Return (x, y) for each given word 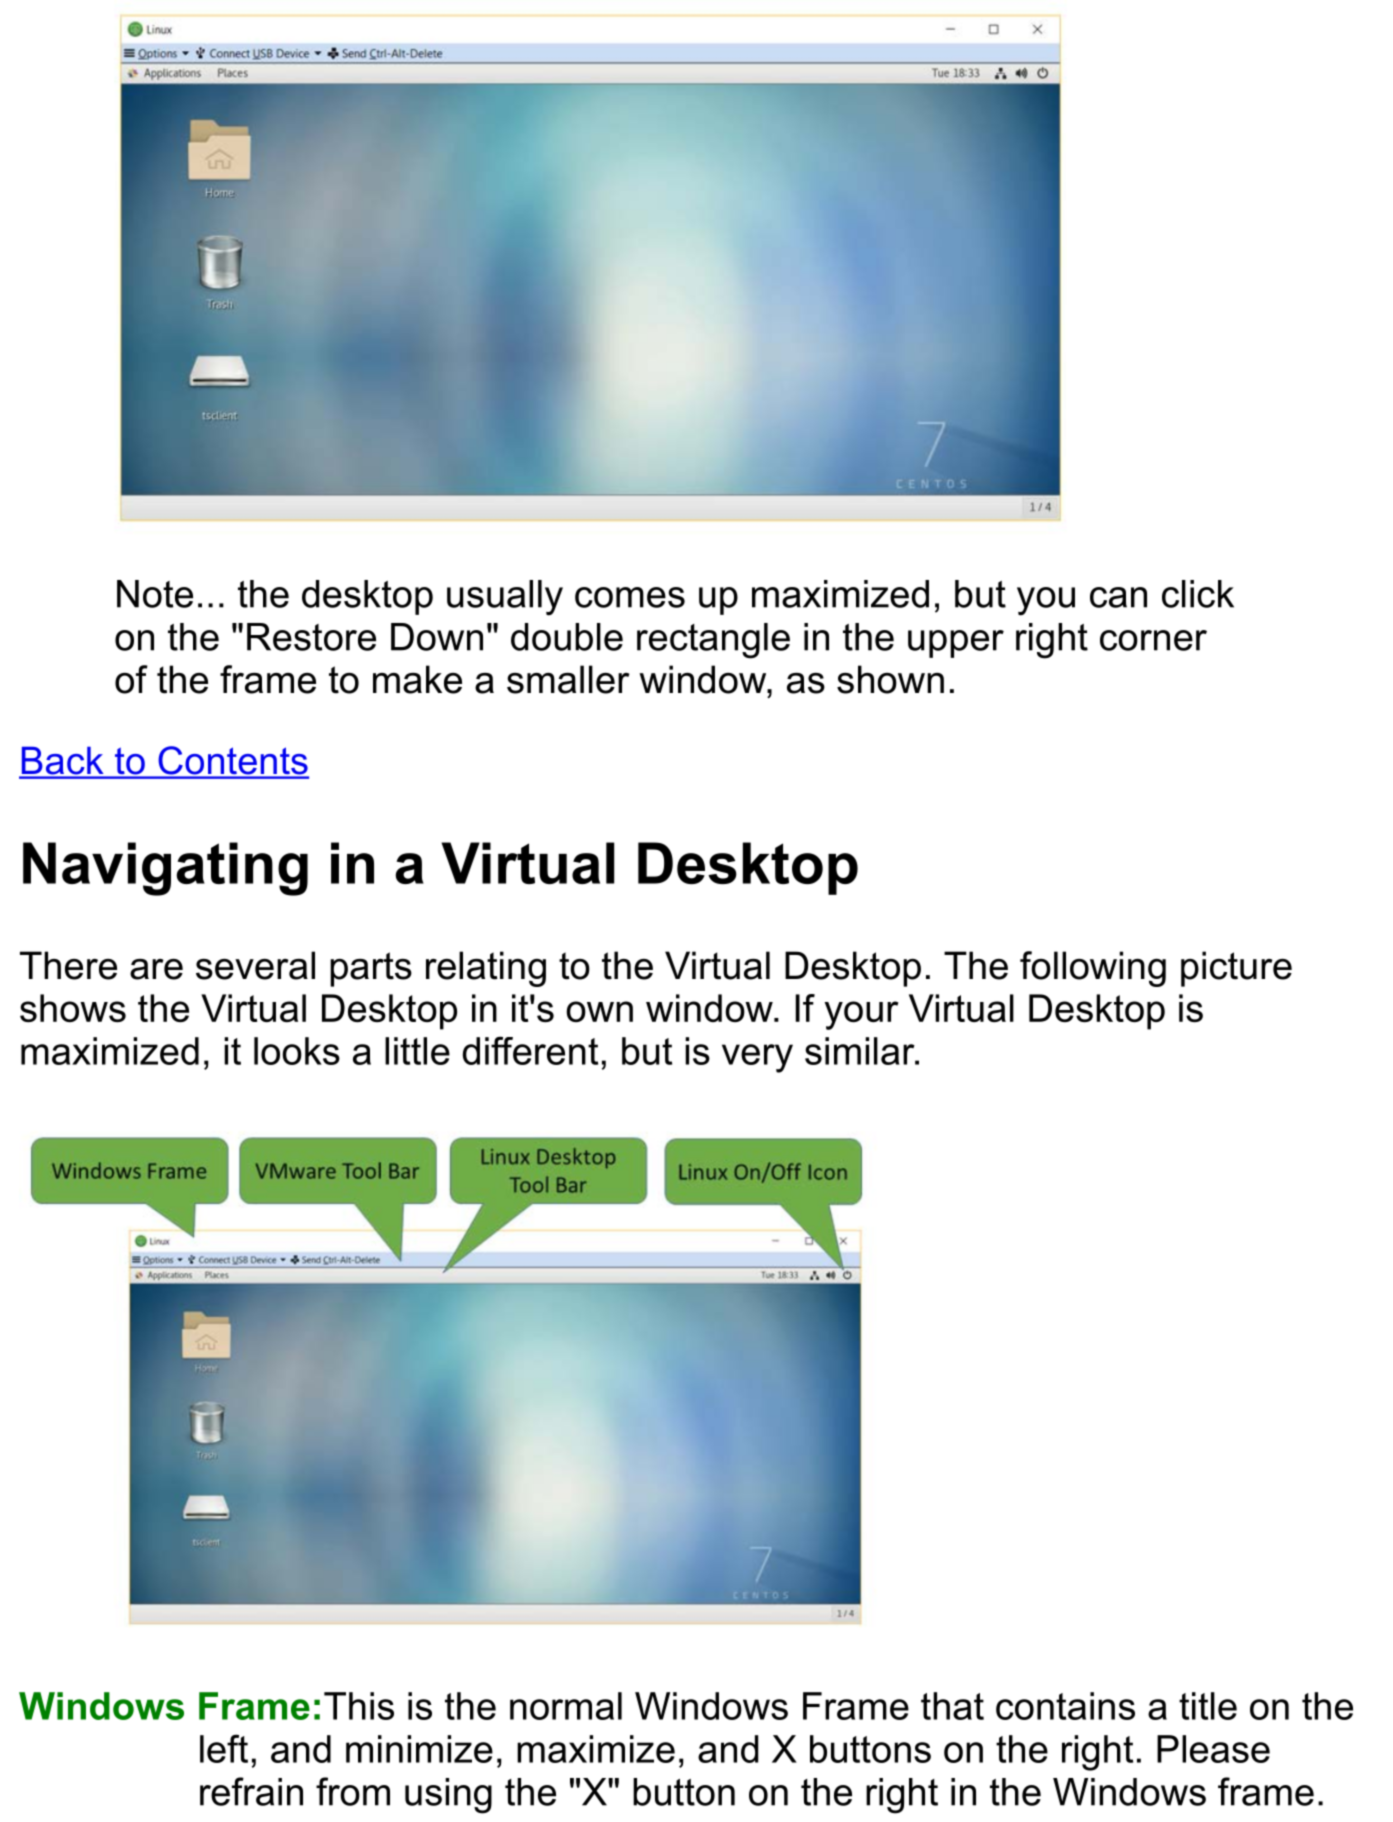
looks (297, 1051)
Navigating (165, 869)
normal (566, 1706)
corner (1153, 640)
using (448, 1796)
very (757, 1058)
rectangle (713, 641)
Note (155, 594)
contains (1065, 1706)
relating (486, 969)
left (224, 1748)
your (861, 1015)
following (1093, 969)
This (359, 1706)
